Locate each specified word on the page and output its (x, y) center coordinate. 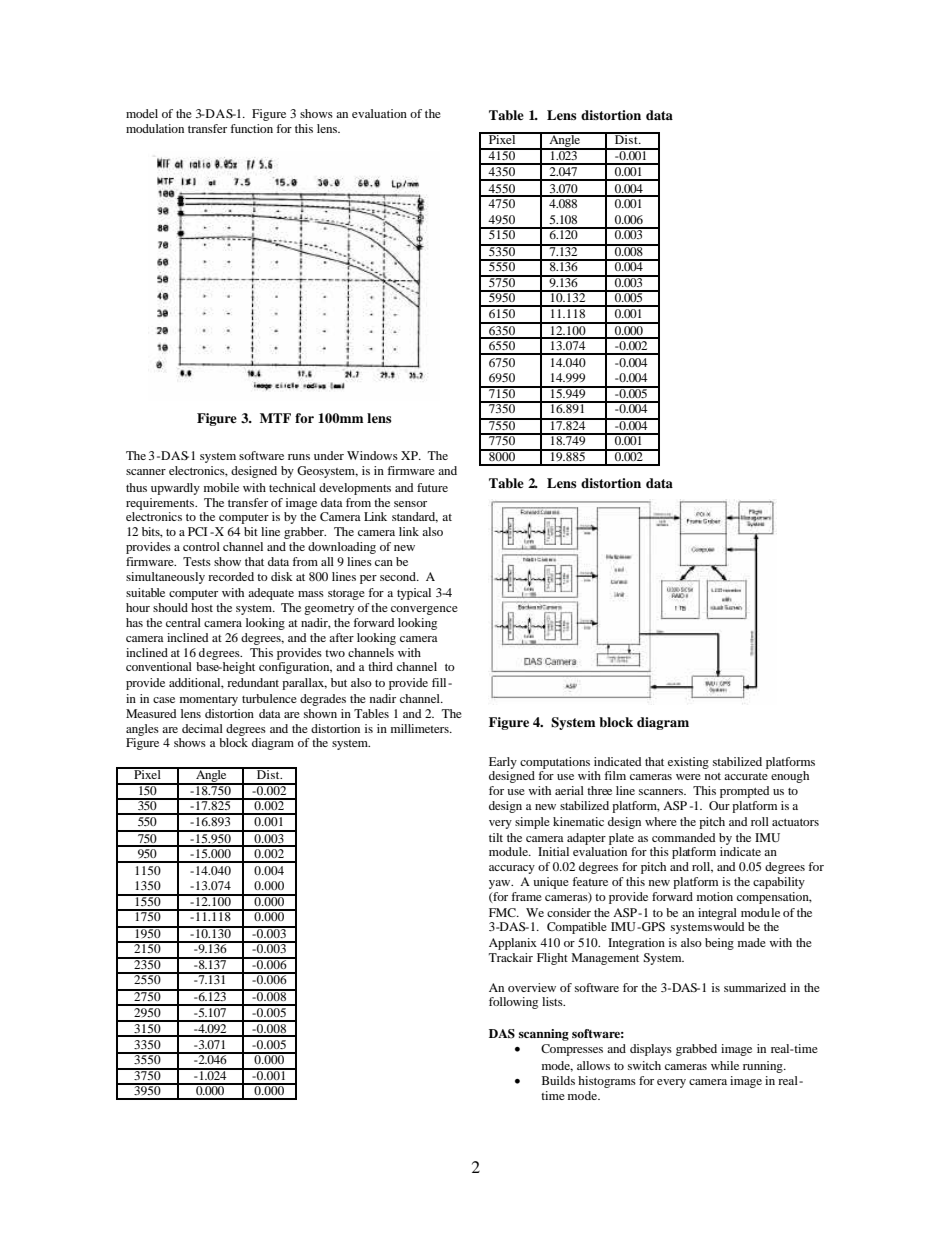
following (513, 1003)
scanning (544, 1035)
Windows (372, 455)
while (725, 1065)
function (251, 128)
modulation (155, 128)
